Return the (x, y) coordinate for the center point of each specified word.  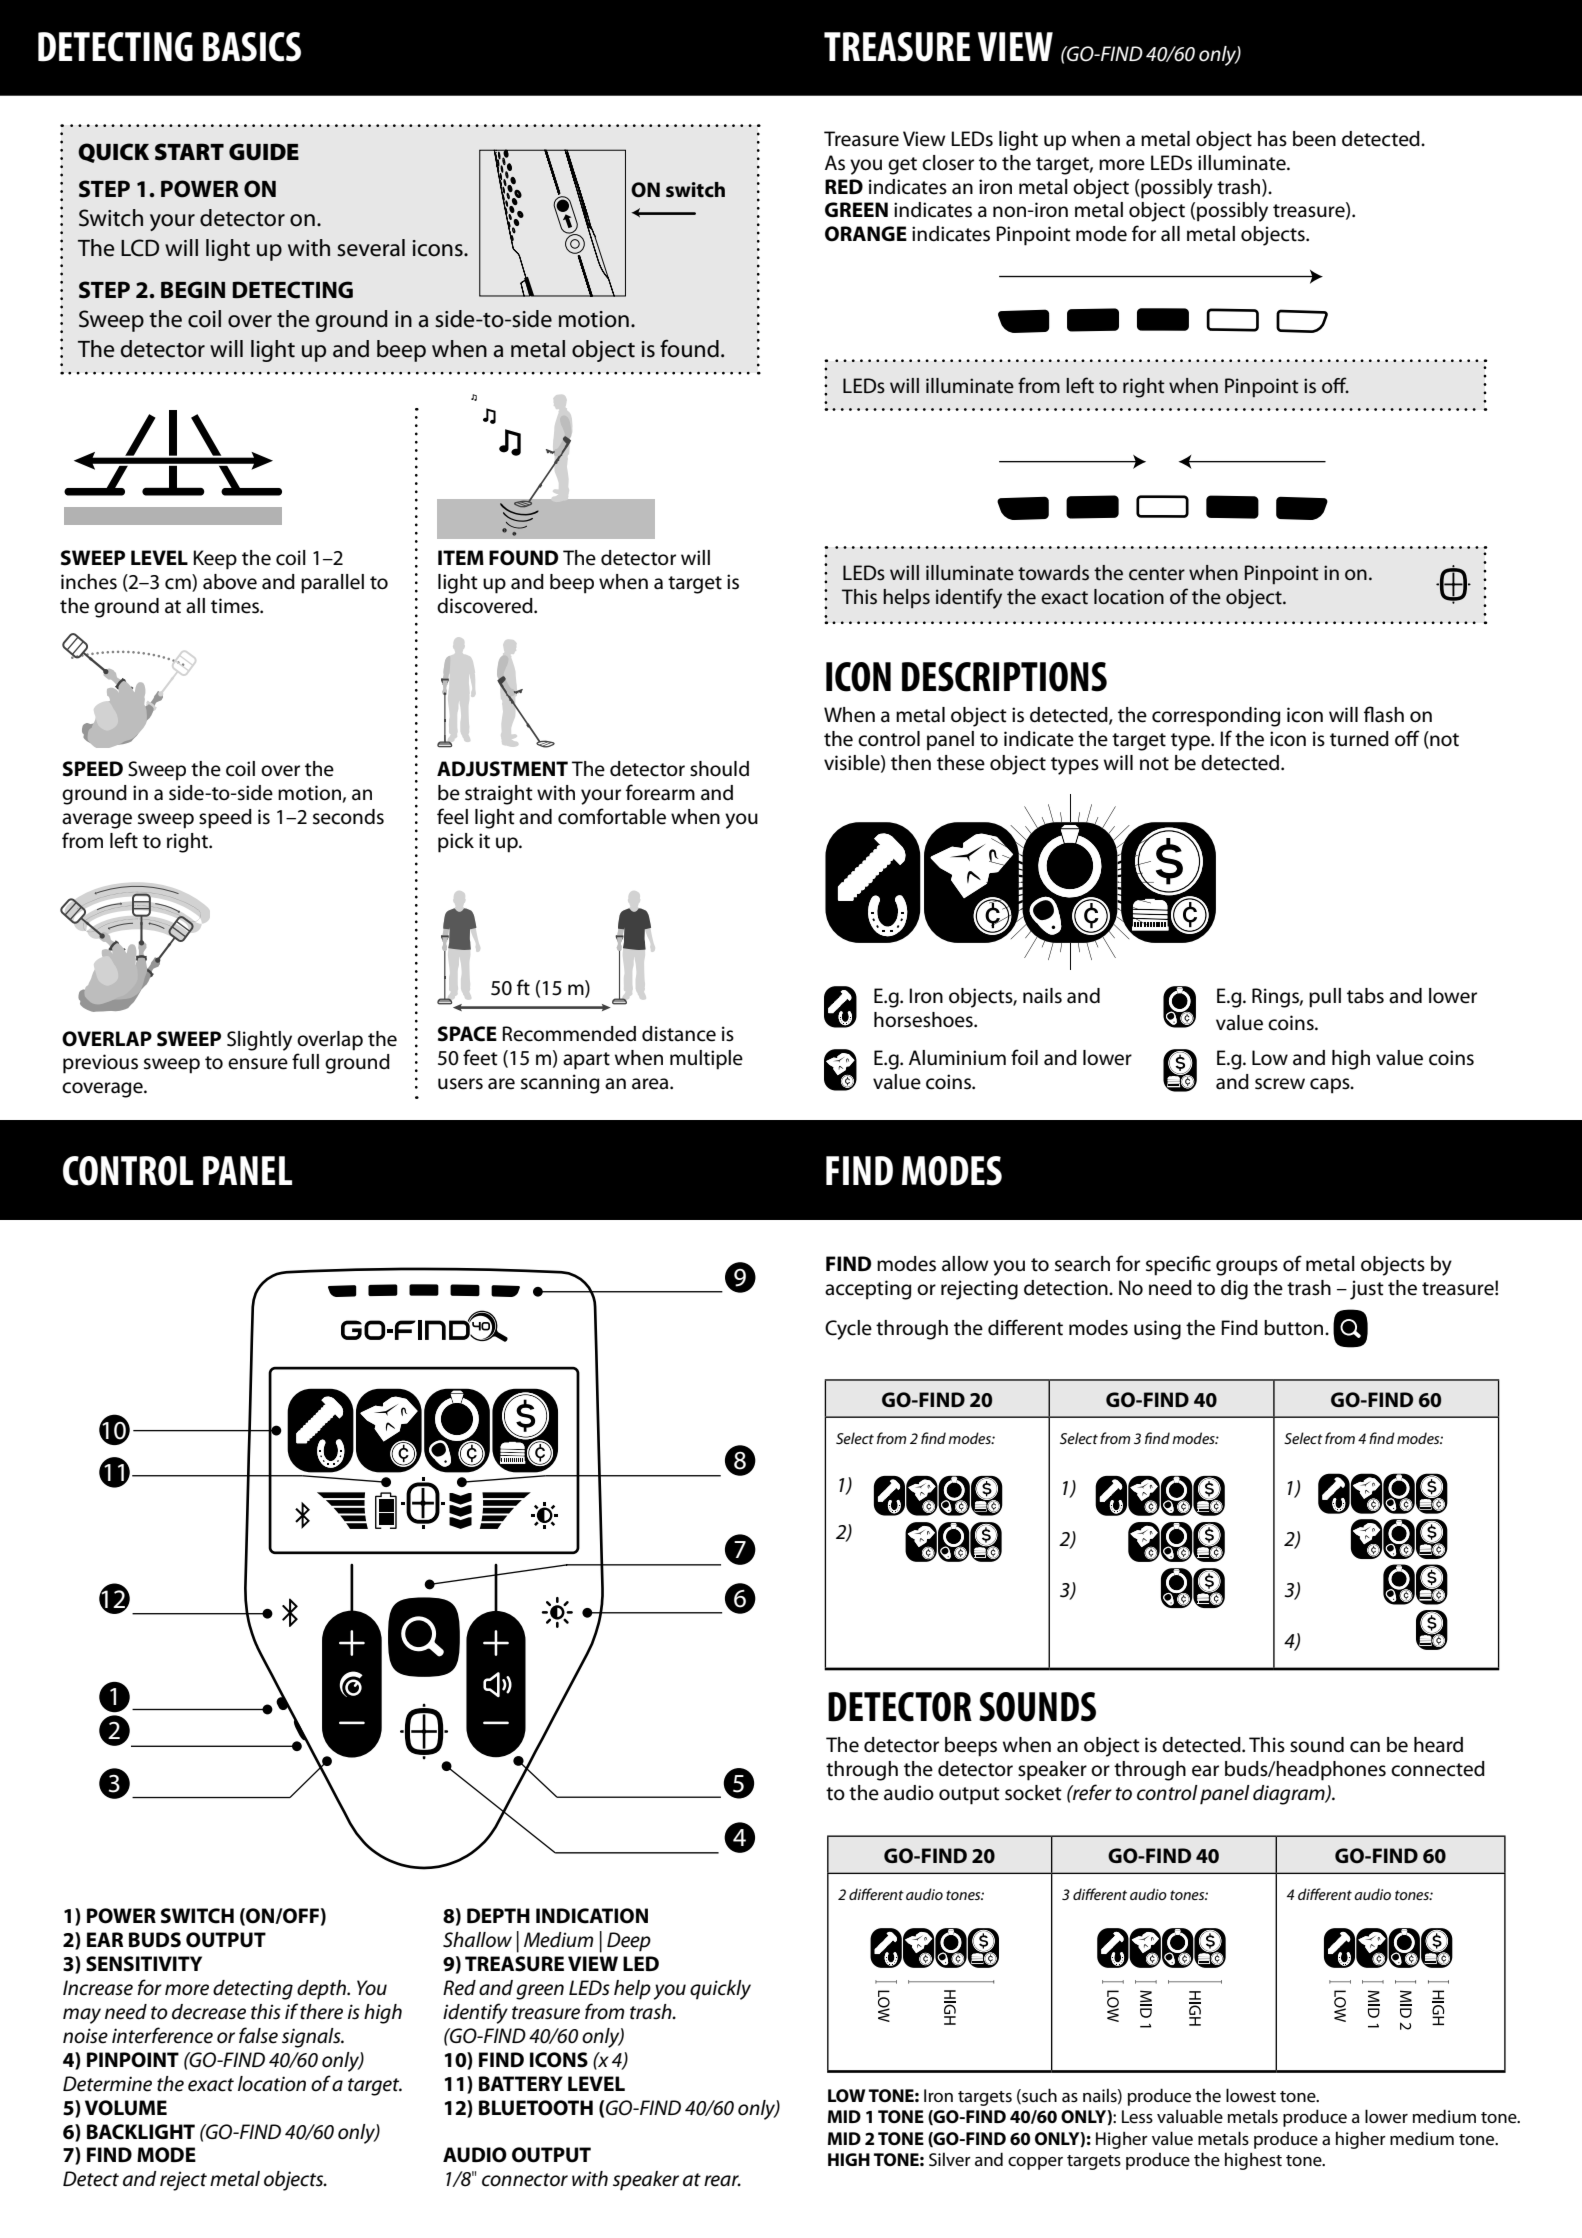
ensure (258, 1064)
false (258, 2035)
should (719, 769)
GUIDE (264, 152)
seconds (348, 817)
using (1157, 1330)
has (1272, 139)
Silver (950, 2159)
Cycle (848, 1330)
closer (948, 163)
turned (1359, 739)
